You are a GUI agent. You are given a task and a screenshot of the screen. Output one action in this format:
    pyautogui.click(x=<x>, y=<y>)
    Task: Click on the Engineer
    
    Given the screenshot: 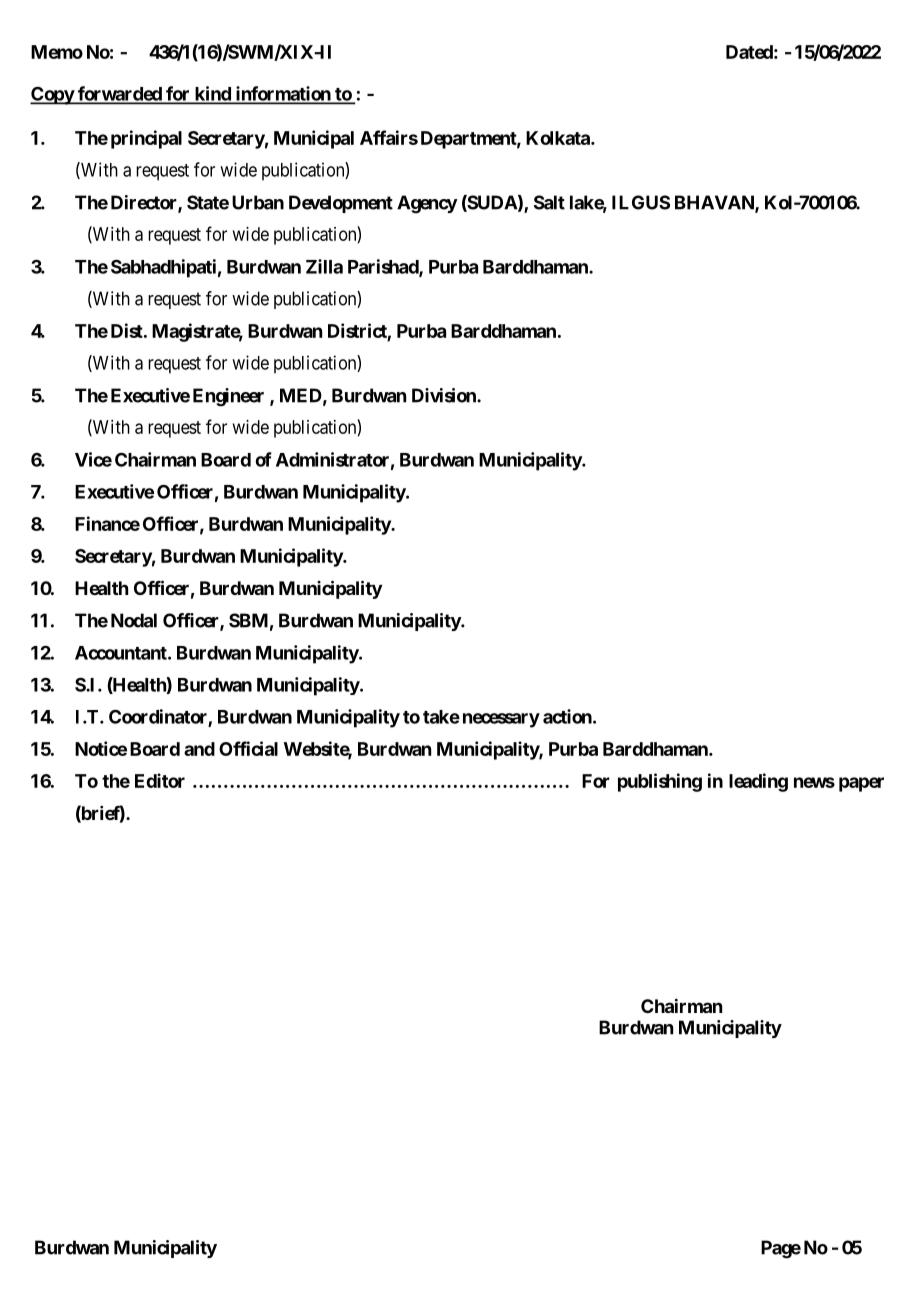 What is the action you would take?
    pyautogui.click(x=228, y=397)
